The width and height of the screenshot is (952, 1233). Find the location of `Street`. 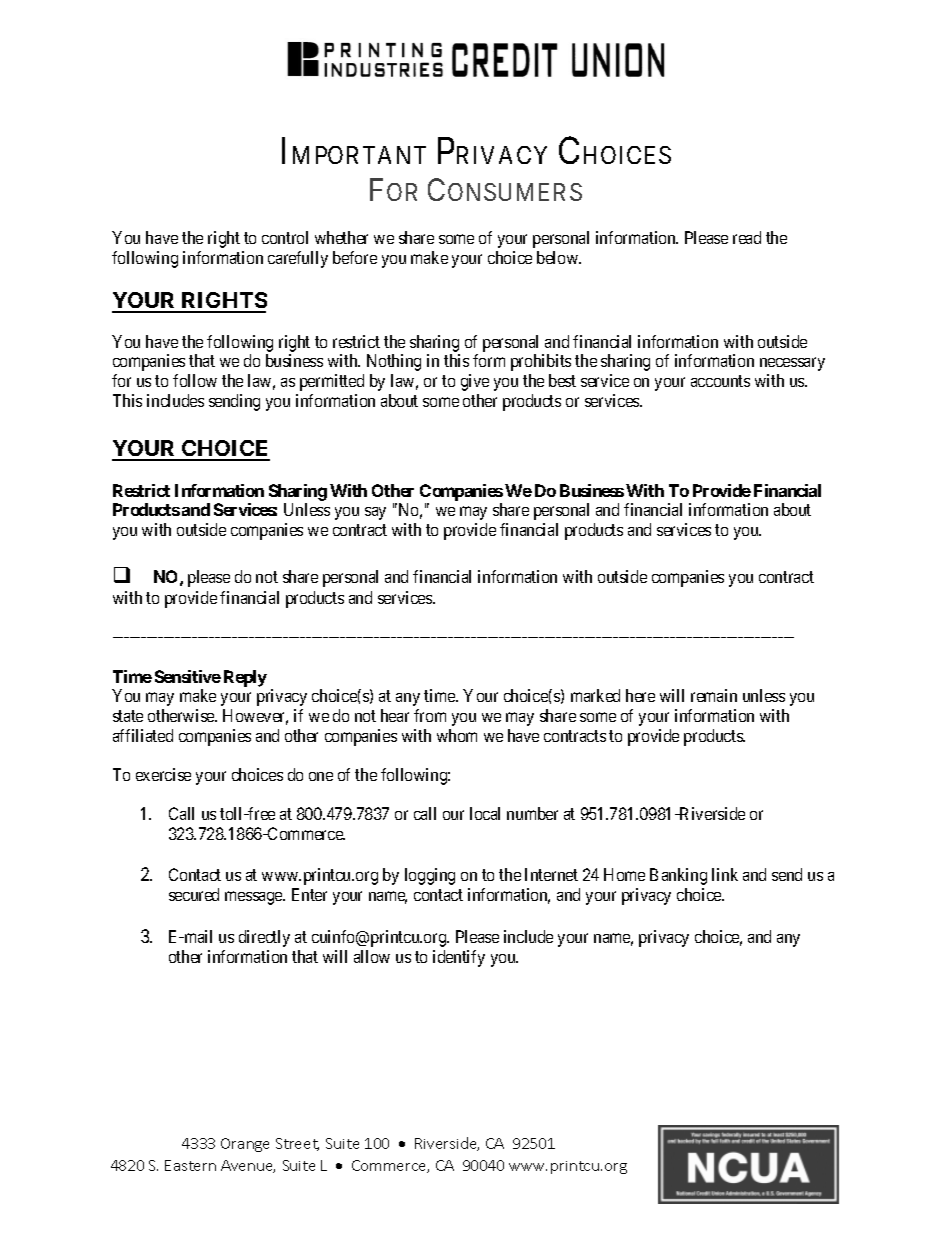

Street is located at coordinates (297, 1144).
